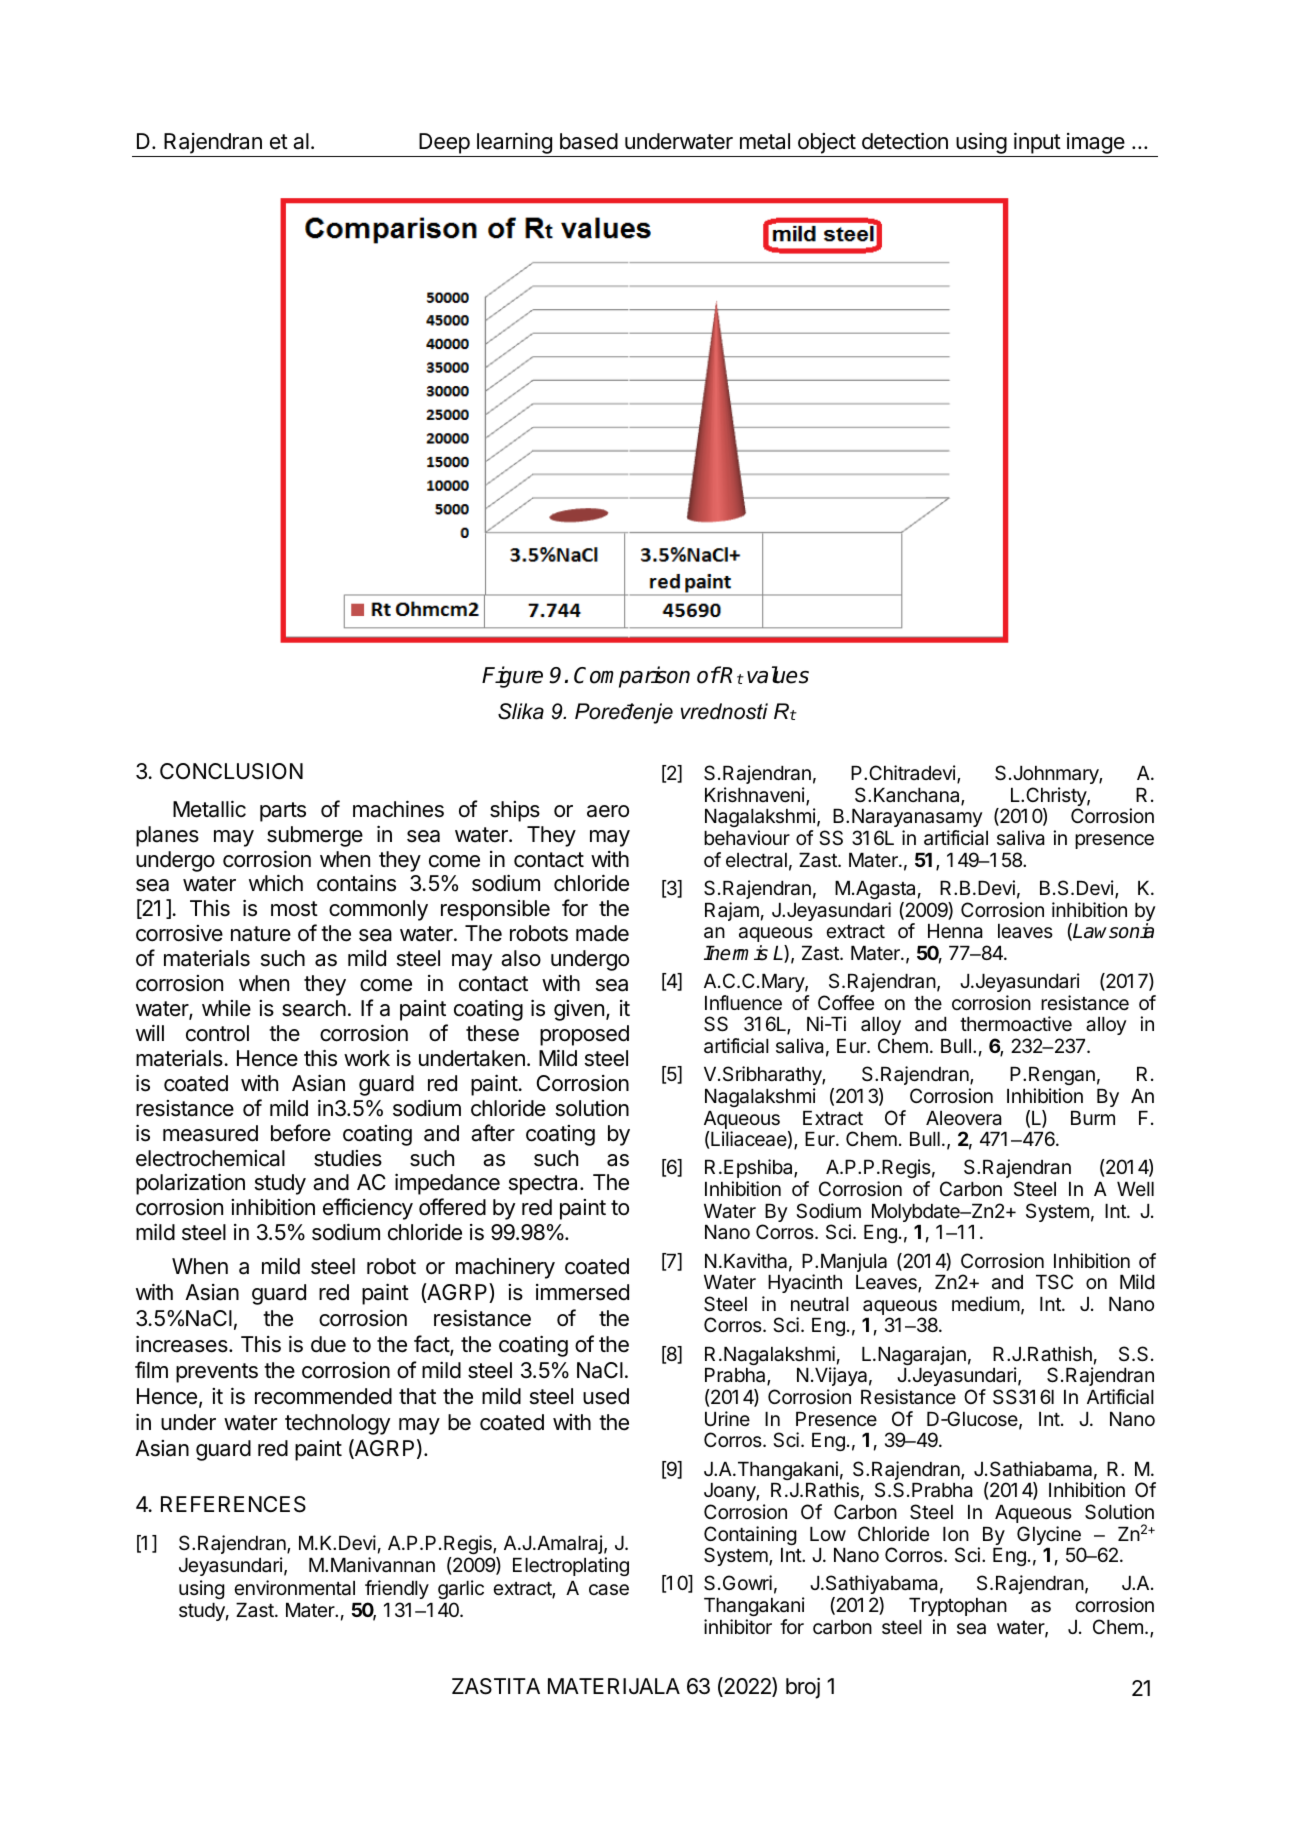 This page has width=1290, height=1824. What do you see at coordinates (294, 1588) in the page?
I see `environmental` at bounding box center [294, 1588].
